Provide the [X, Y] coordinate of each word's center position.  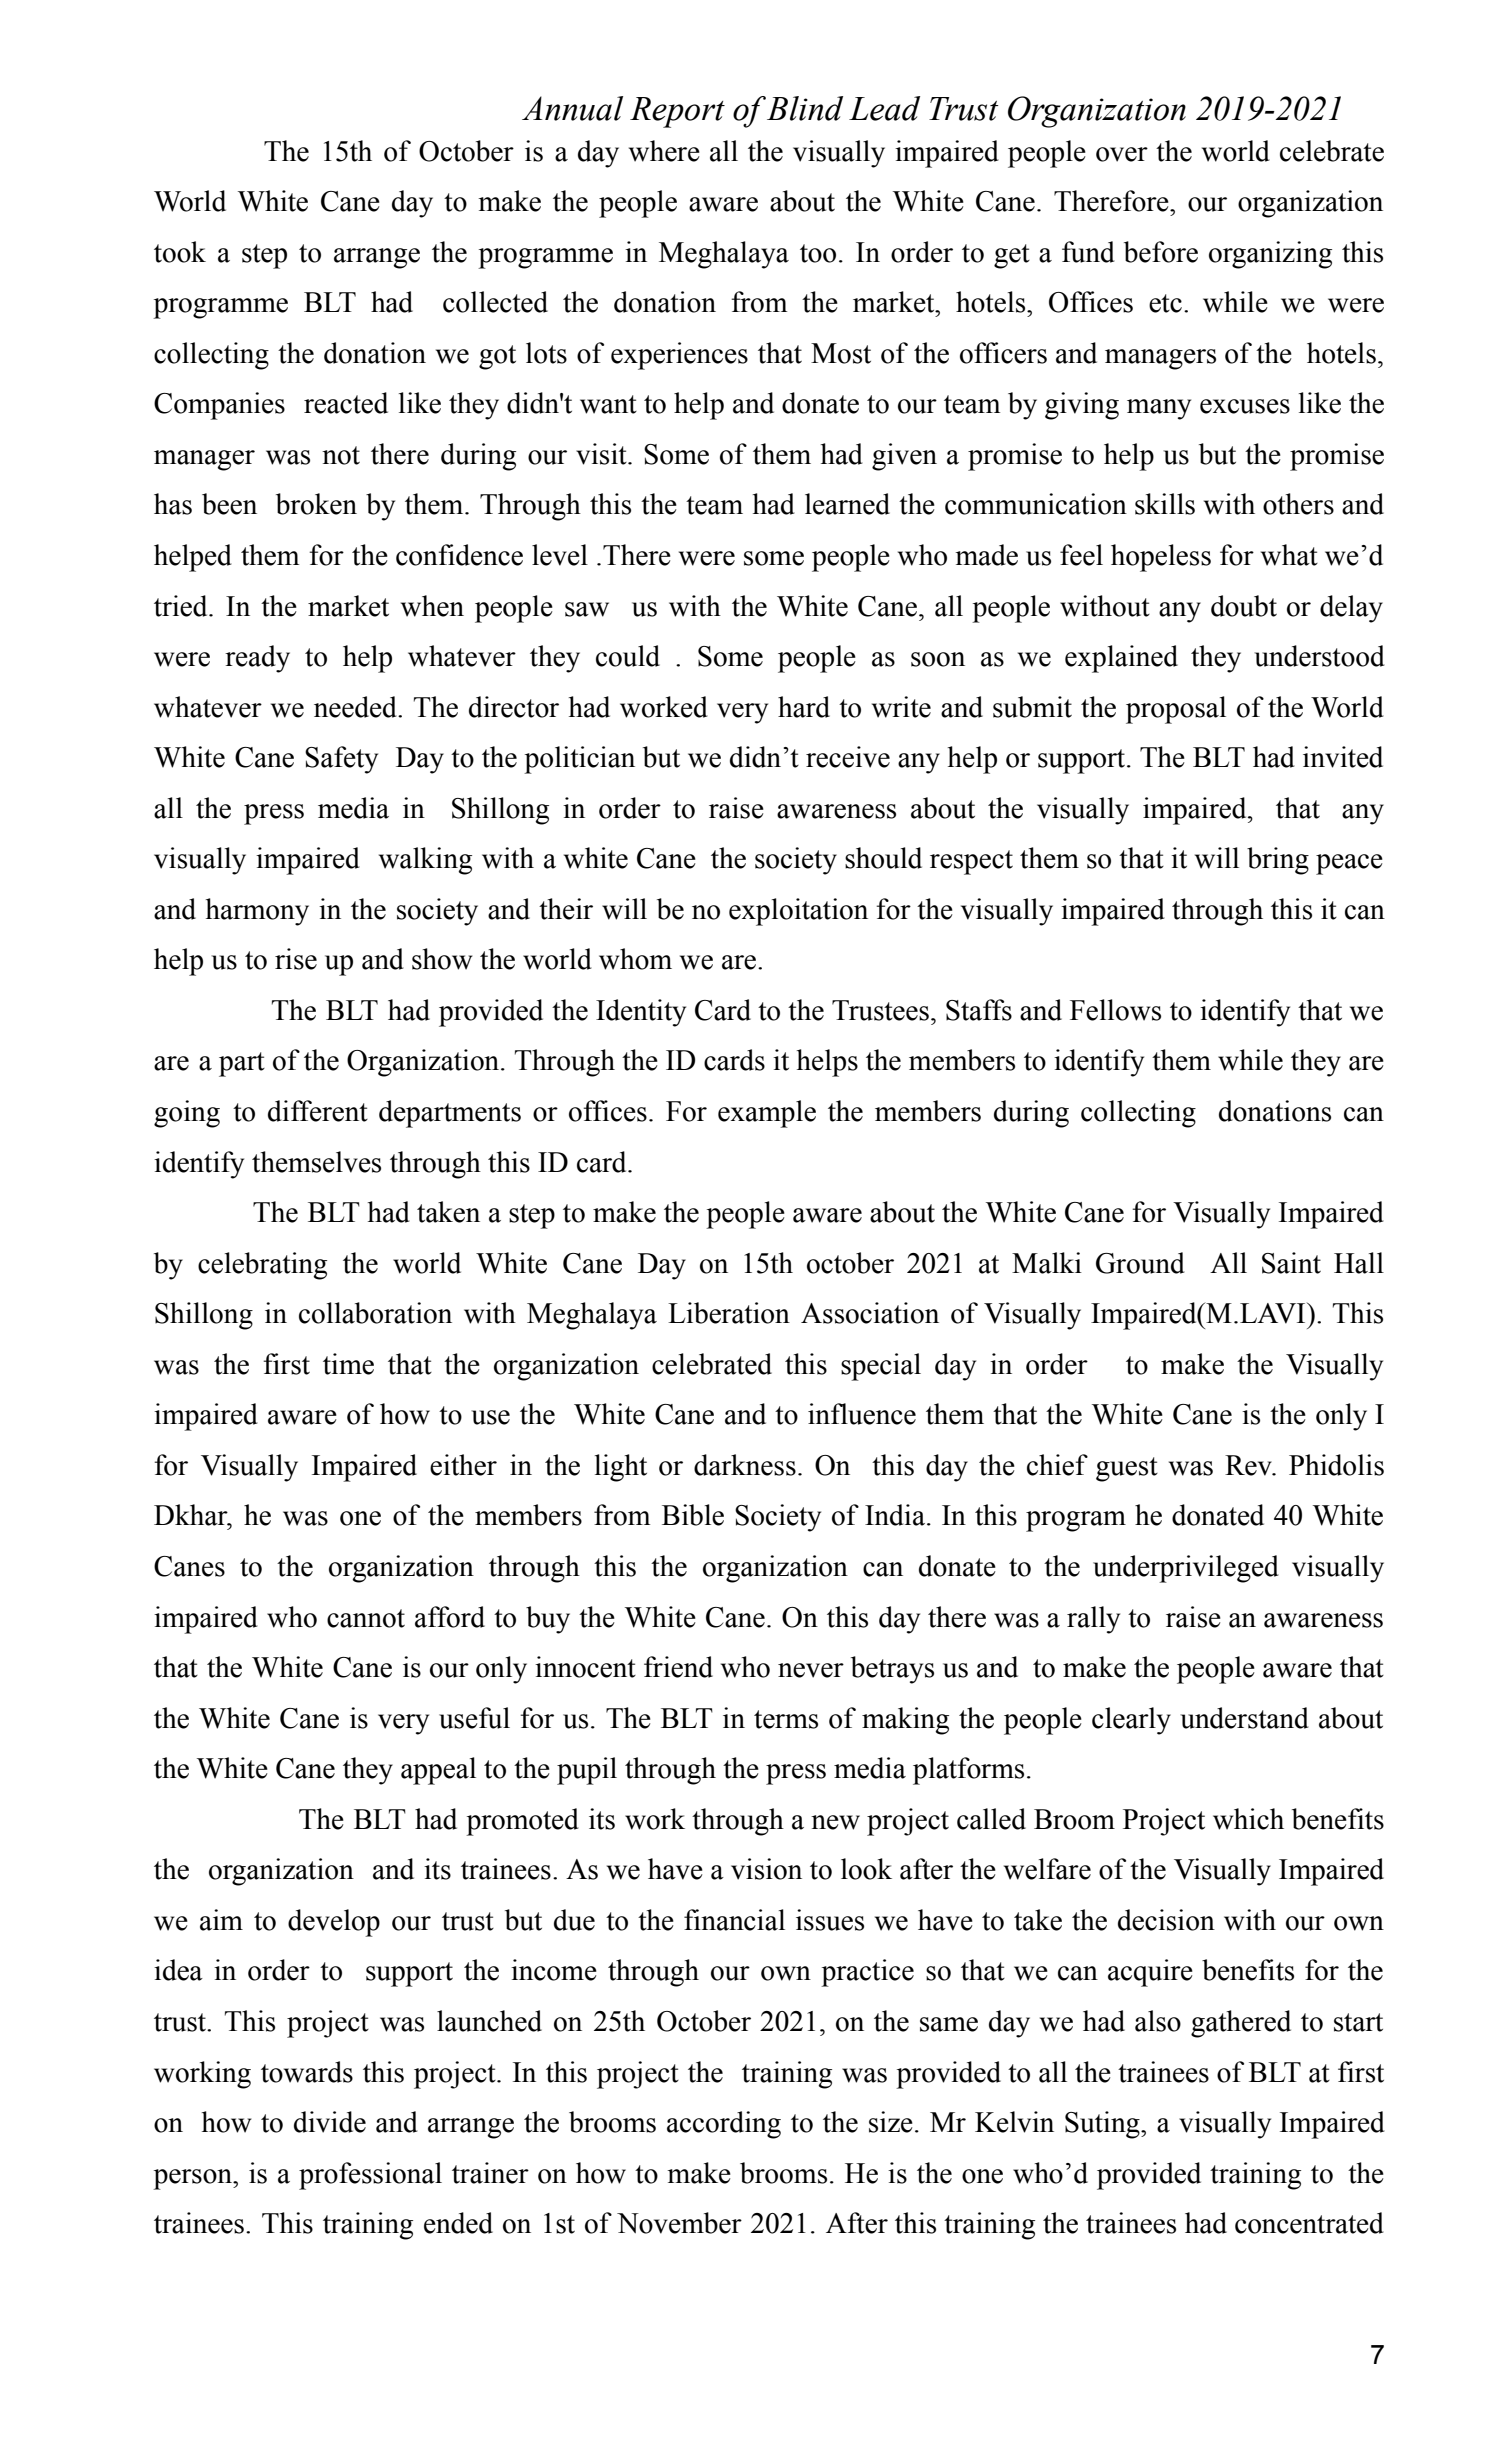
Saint [1291, 1263]
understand [1244, 1718]
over [1122, 154]
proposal [1176, 710]
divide [330, 2122]
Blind [805, 108]
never [811, 1670]
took [180, 252]
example [767, 1114]
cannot [366, 1618]
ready [257, 659]
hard [804, 707]
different [318, 1111]
